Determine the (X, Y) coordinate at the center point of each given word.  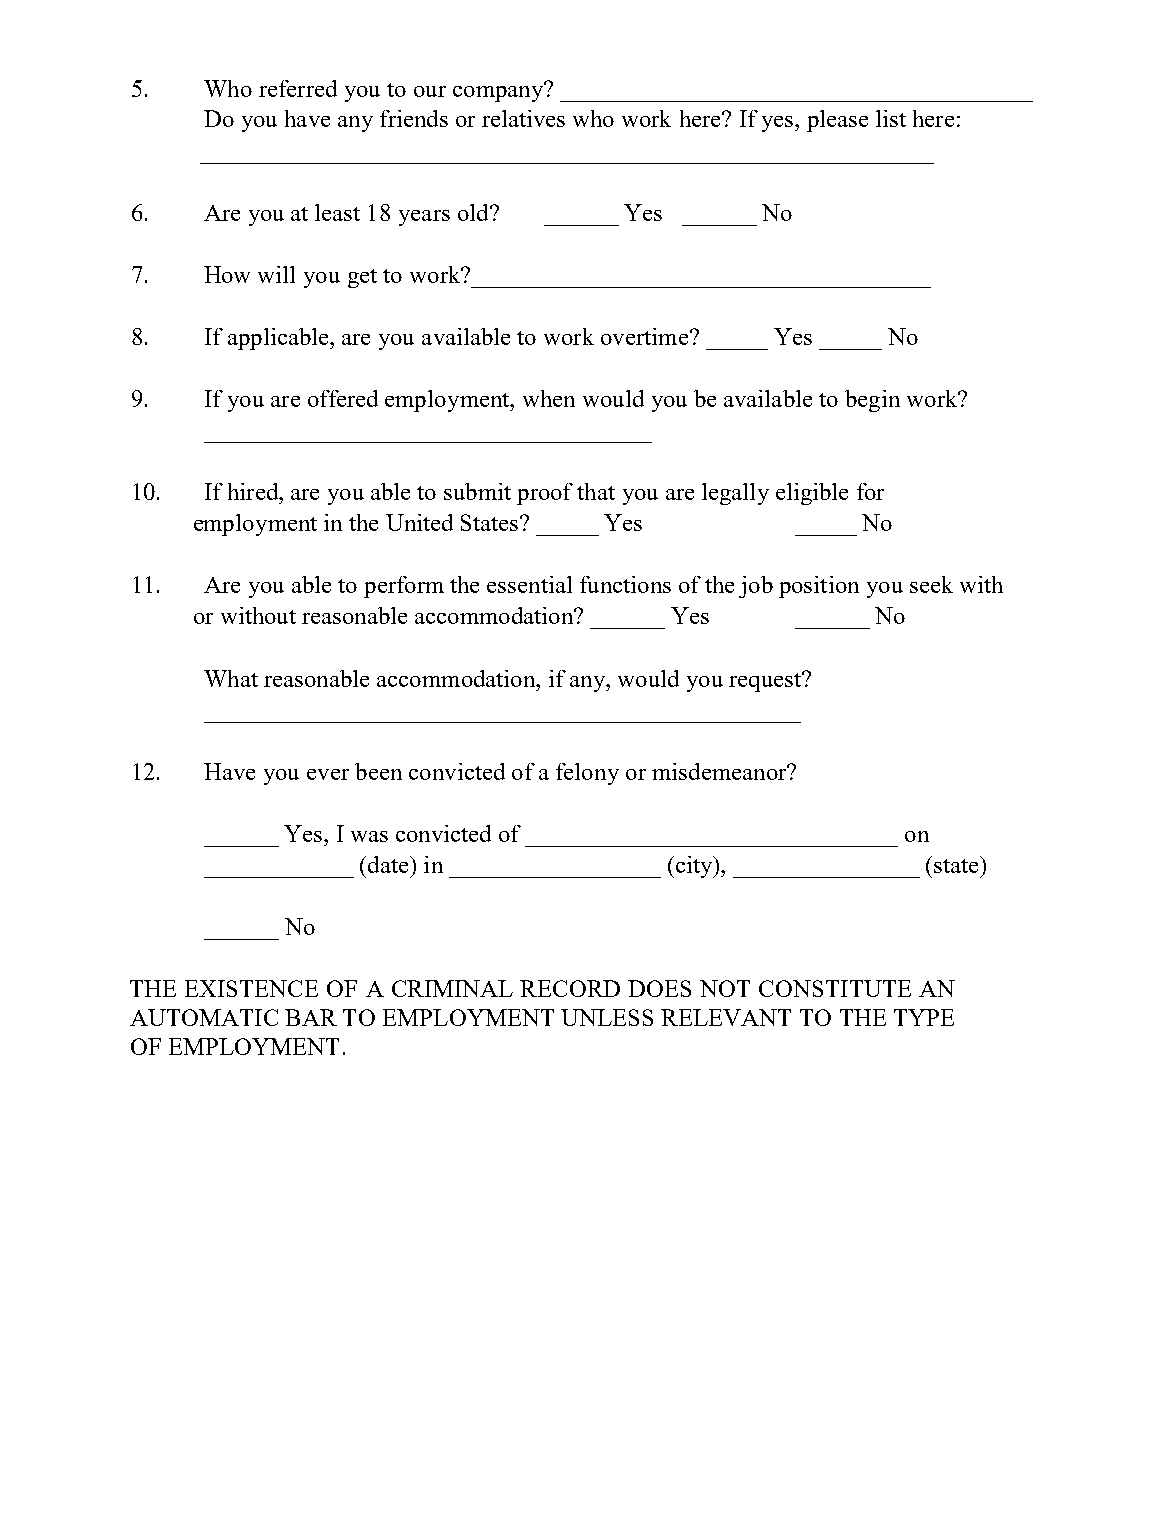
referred (298, 88)
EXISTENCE (251, 988)
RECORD (570, 988)
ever (328, 774)
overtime (644, 336)
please (837, 121)
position (819, 587)
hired (254, 491)
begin (872, 401)
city (694, 867)
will (276, 274)
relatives (523, 118)
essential (529, 584)
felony (587, 774)
